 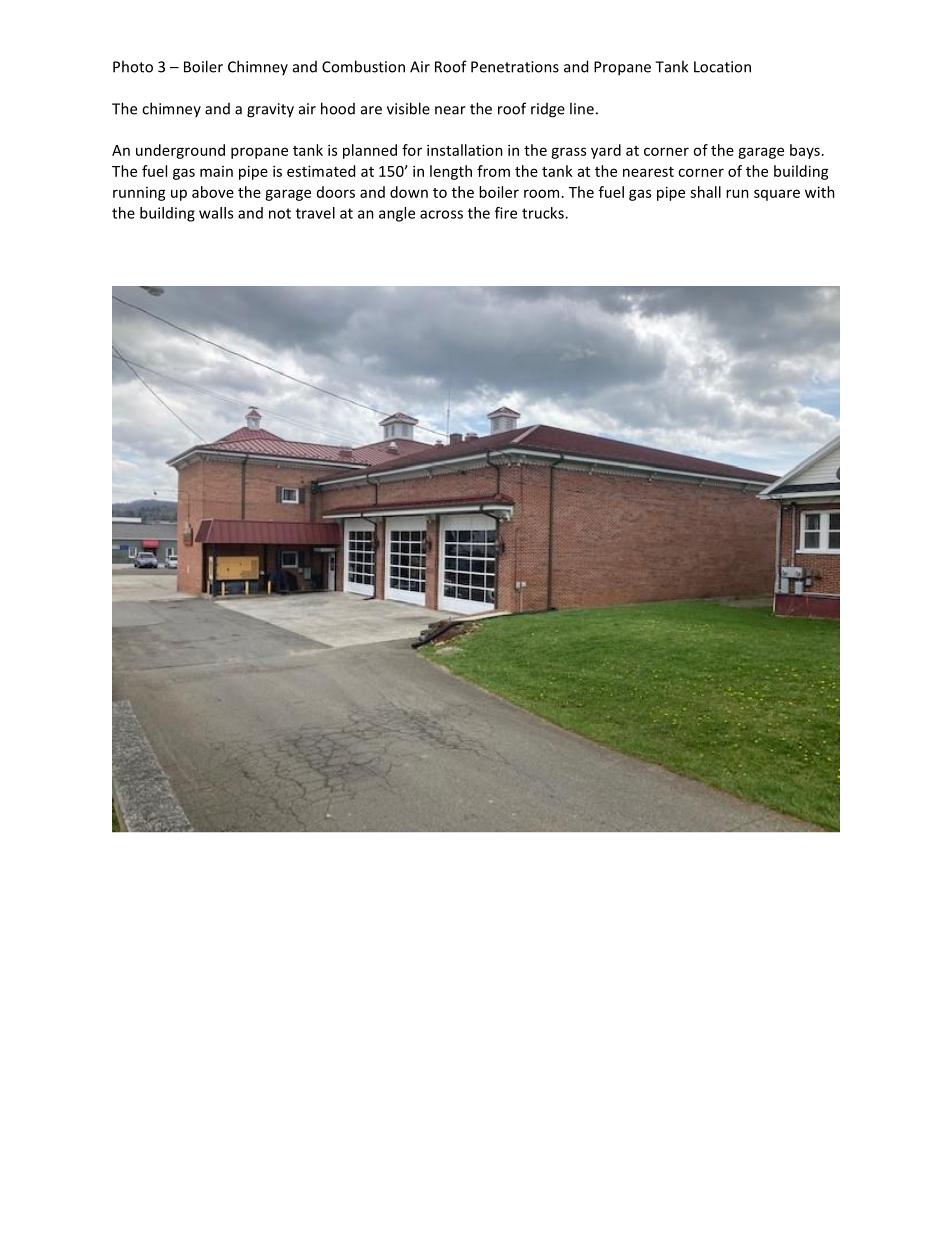 I want to click on ridge, so click(x=548, y=110).
